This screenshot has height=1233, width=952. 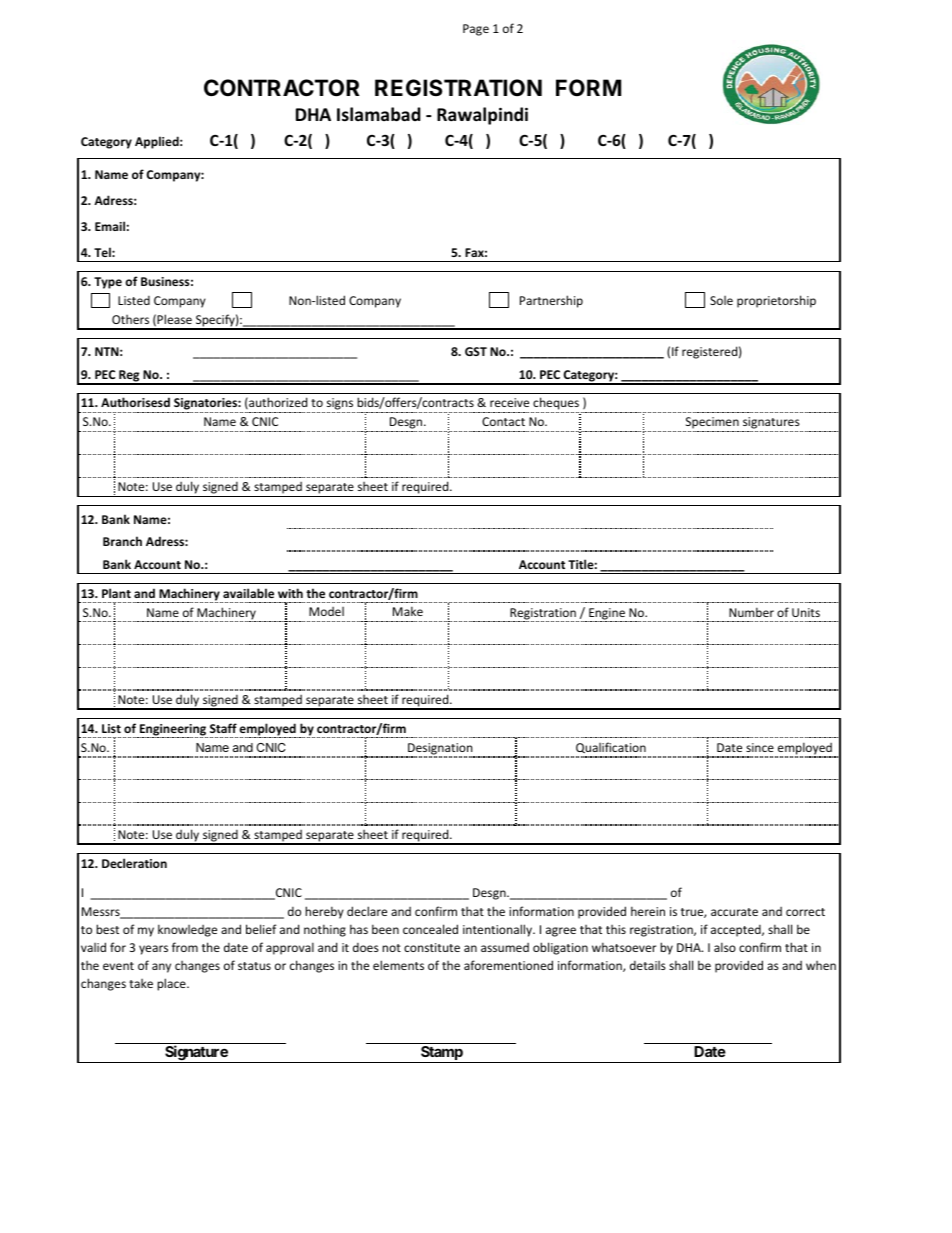 What do you see at coordinates (379, 114) in the screenshot?
I see `Islamabad` at bounding box center [379, 114].
